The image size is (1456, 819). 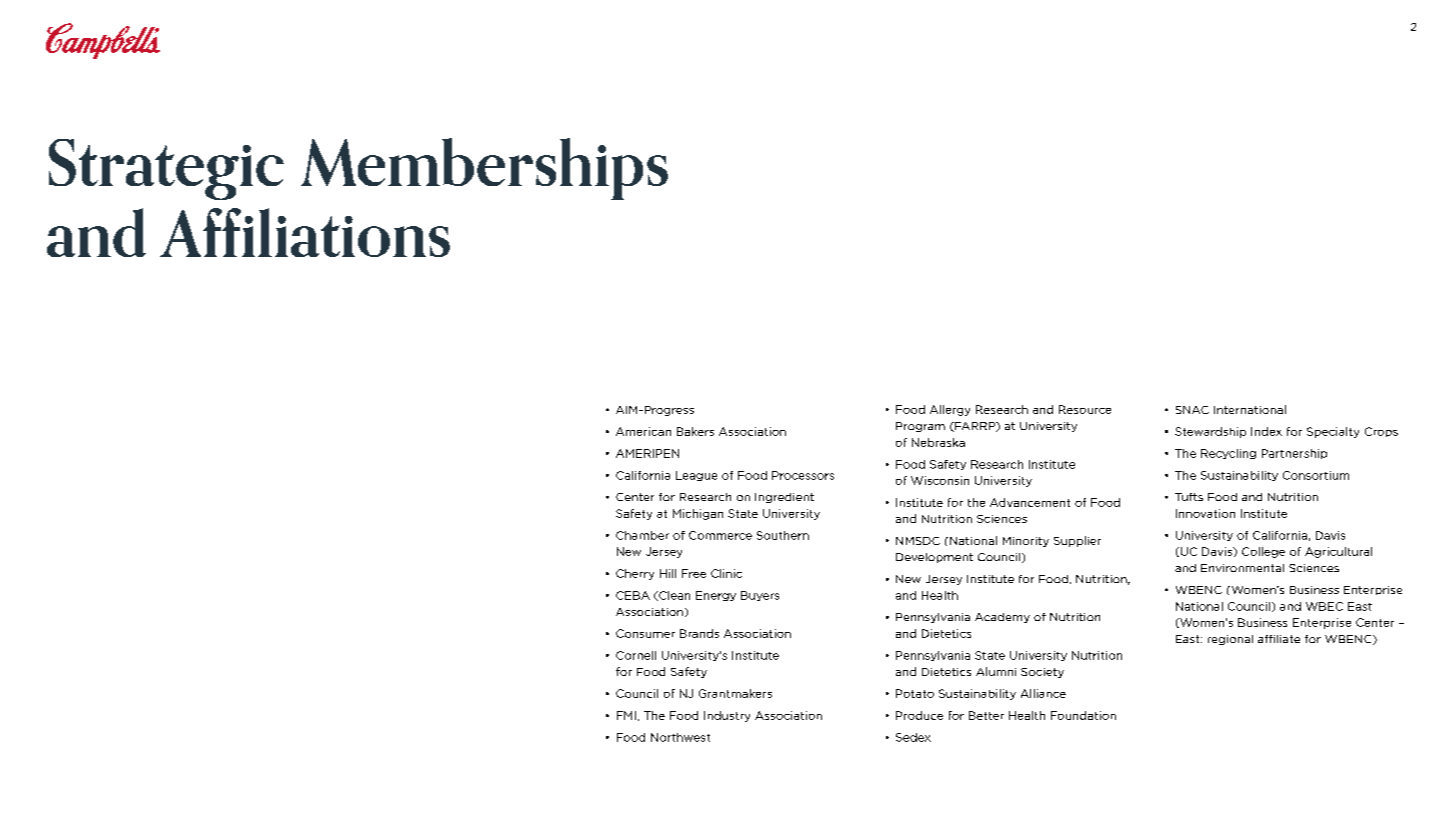 What do you see at coordinates (626, 715) in the screenshot?
I see `FMI` at bounding box center [626, 715].
